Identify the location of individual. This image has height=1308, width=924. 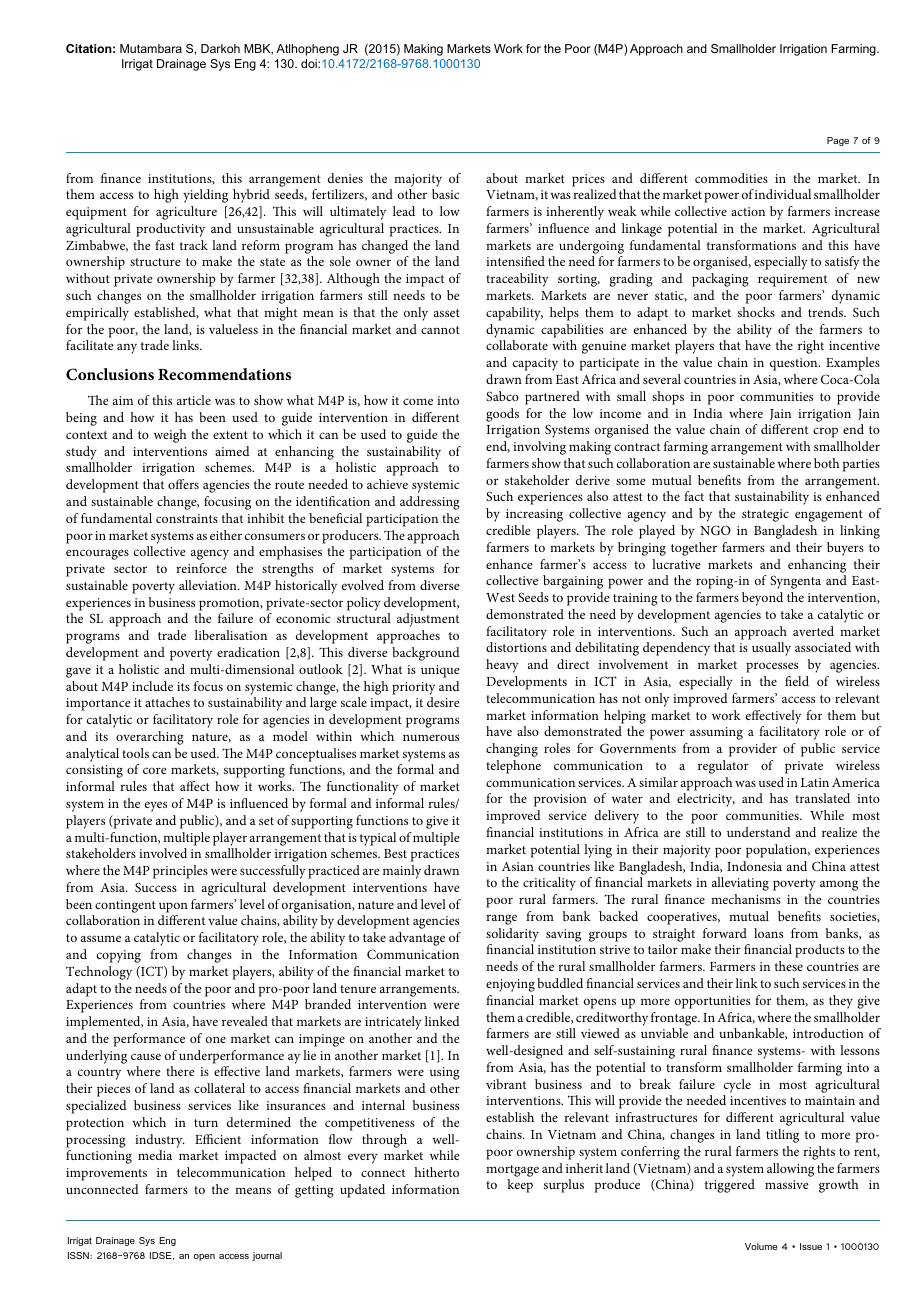
(783, 194).
